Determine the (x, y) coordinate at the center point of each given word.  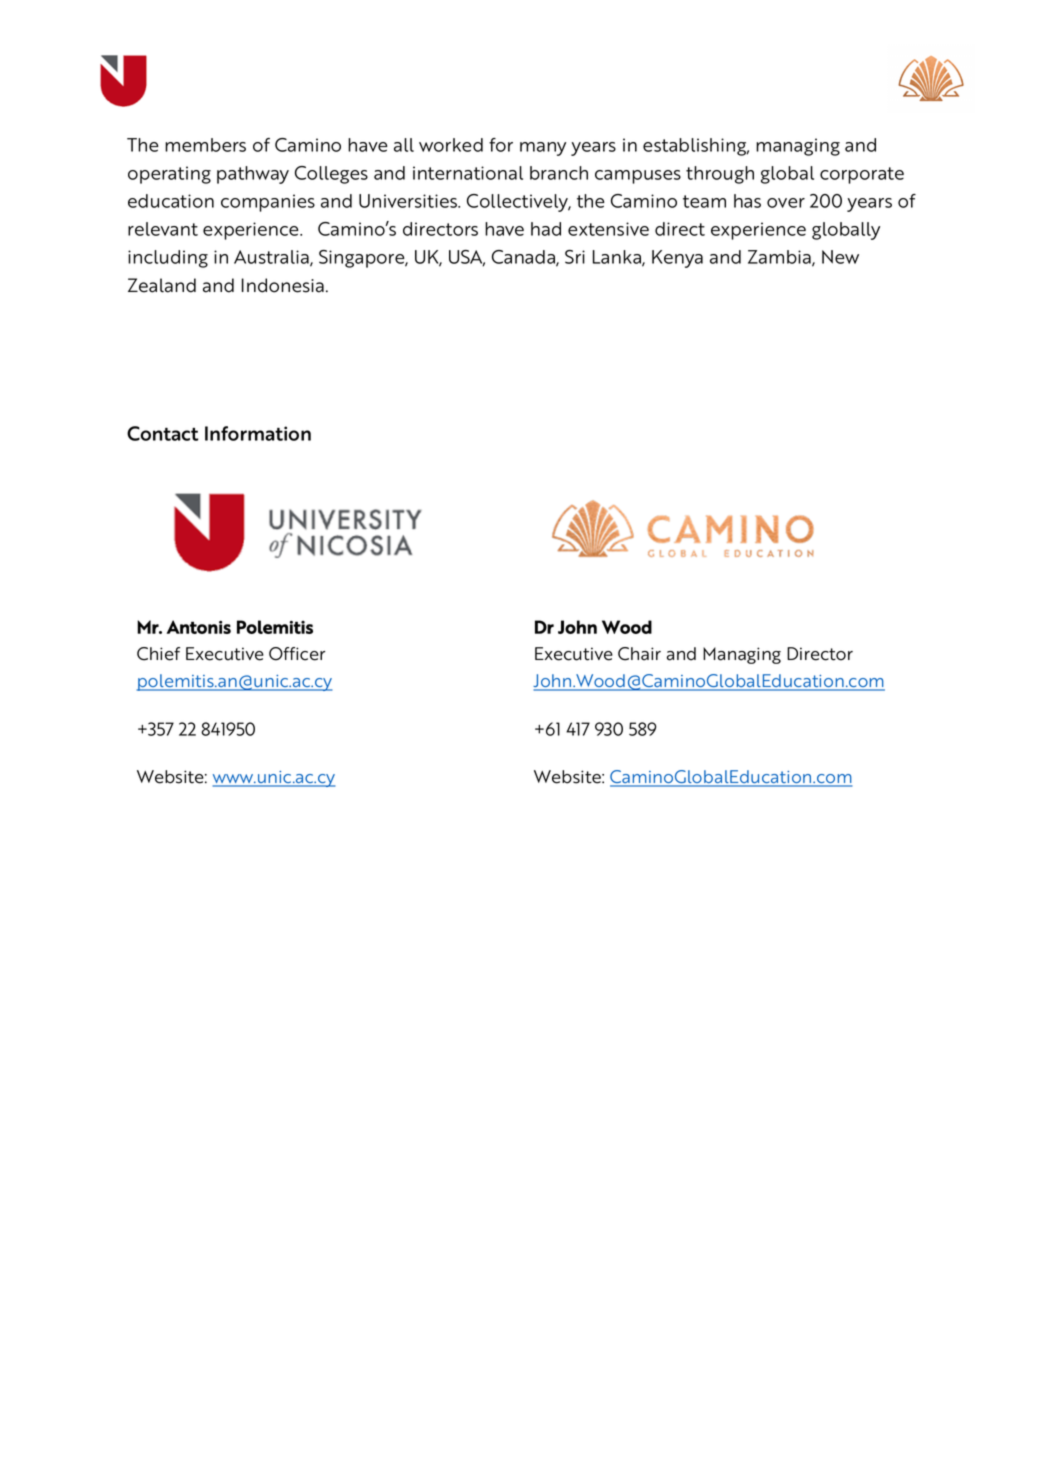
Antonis (199, 627)
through (720, 175)
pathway (253, 175)
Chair (639, 654)
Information (258, 433)
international (468, 173)
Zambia (780, 258)
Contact (162, 433)
